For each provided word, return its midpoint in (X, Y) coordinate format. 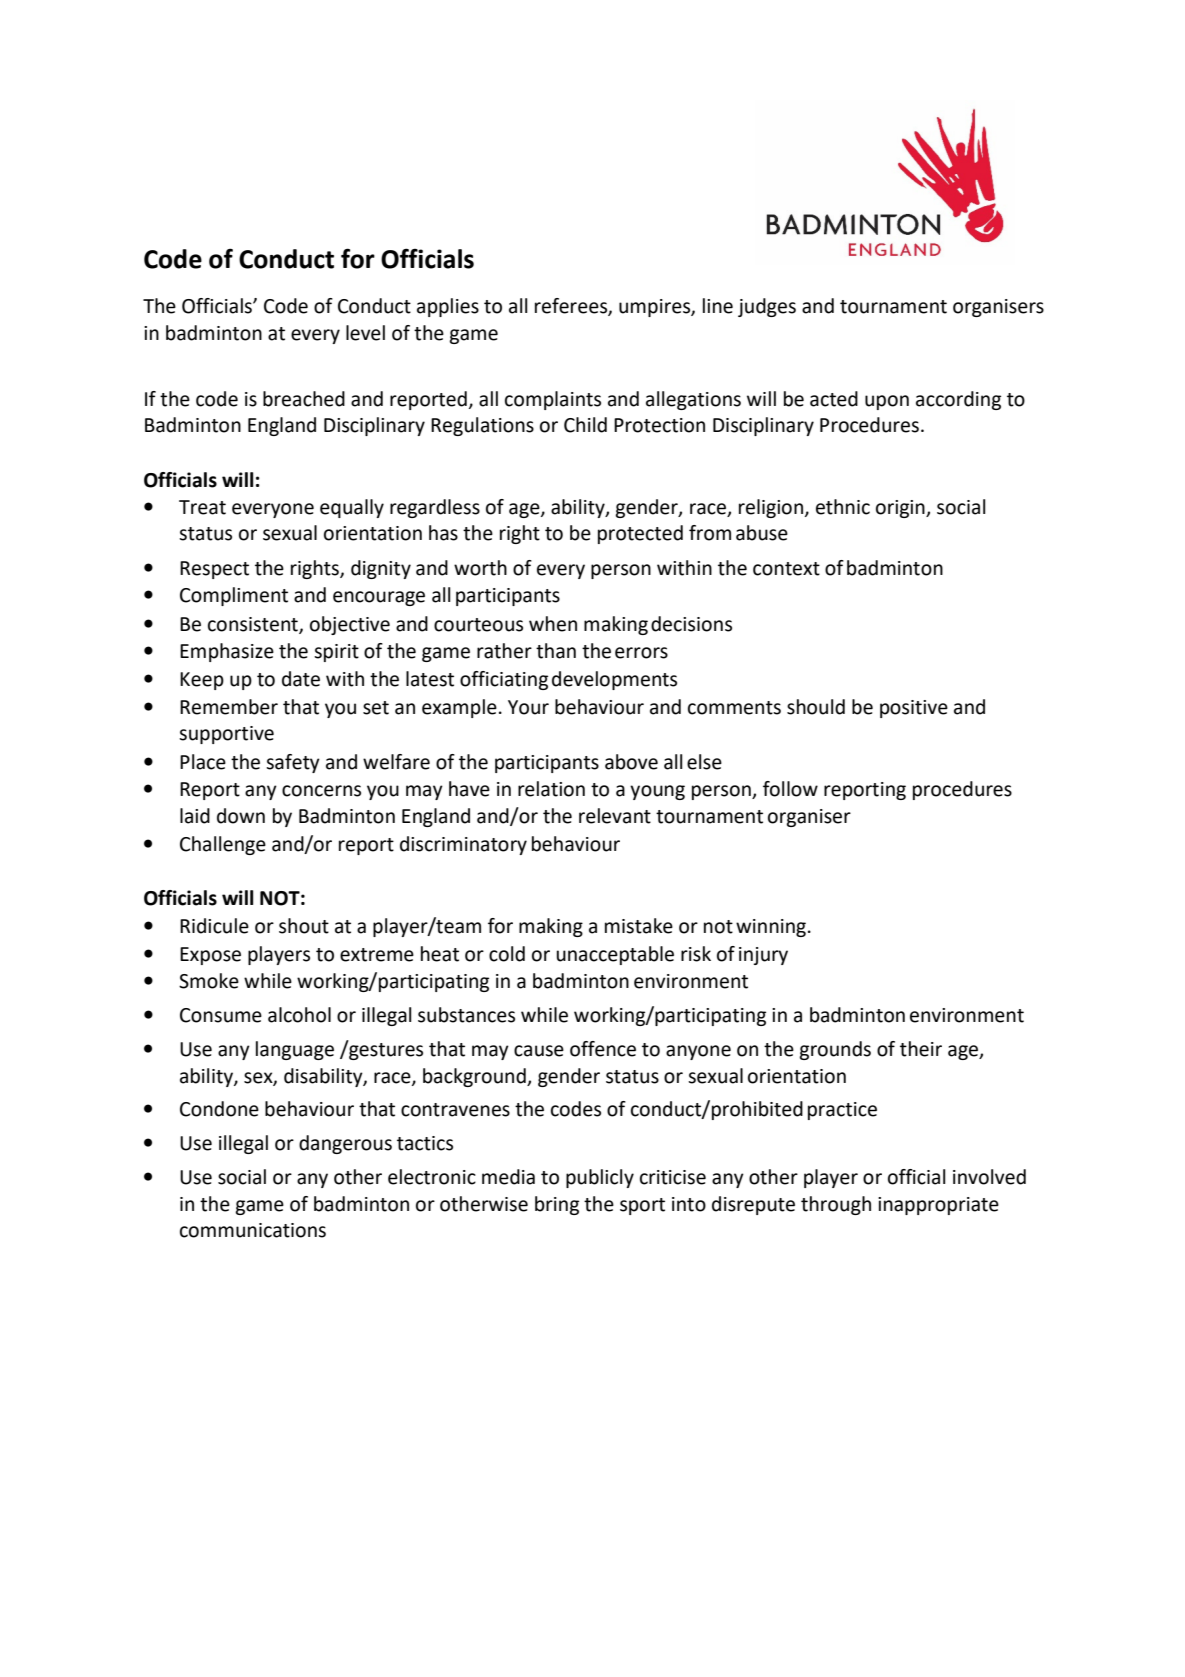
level (365, 333)
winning (771, 928)
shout (304, 926)
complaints (553, 400)
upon (887, 402)
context (786, 569)
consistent (254, 625)
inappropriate (938, 1206)
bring (557, 1205)
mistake (639, 926)
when (553, 624)
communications (253, 1230)
